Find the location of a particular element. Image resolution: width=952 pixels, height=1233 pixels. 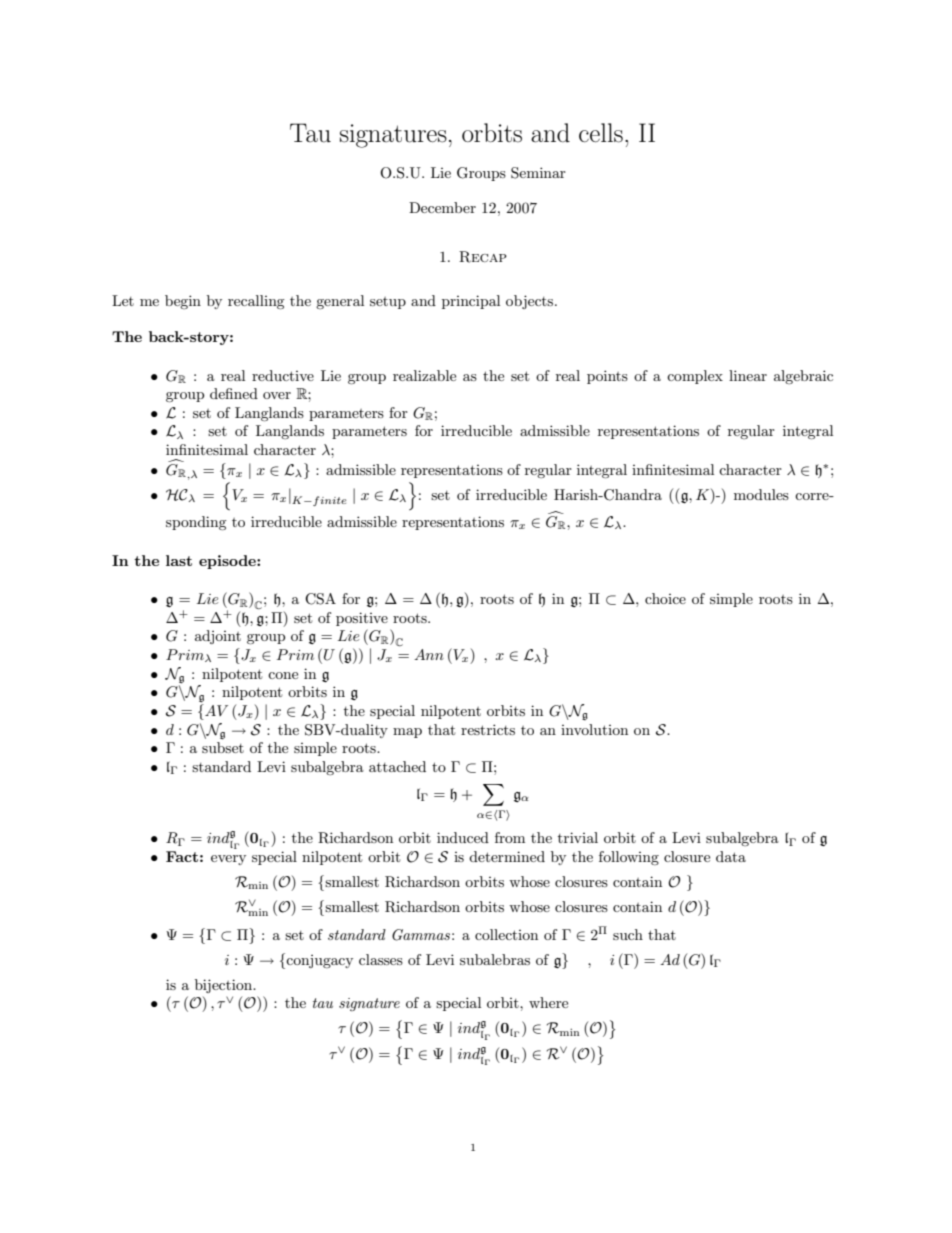

positive is located at coordinates (362, 619).
